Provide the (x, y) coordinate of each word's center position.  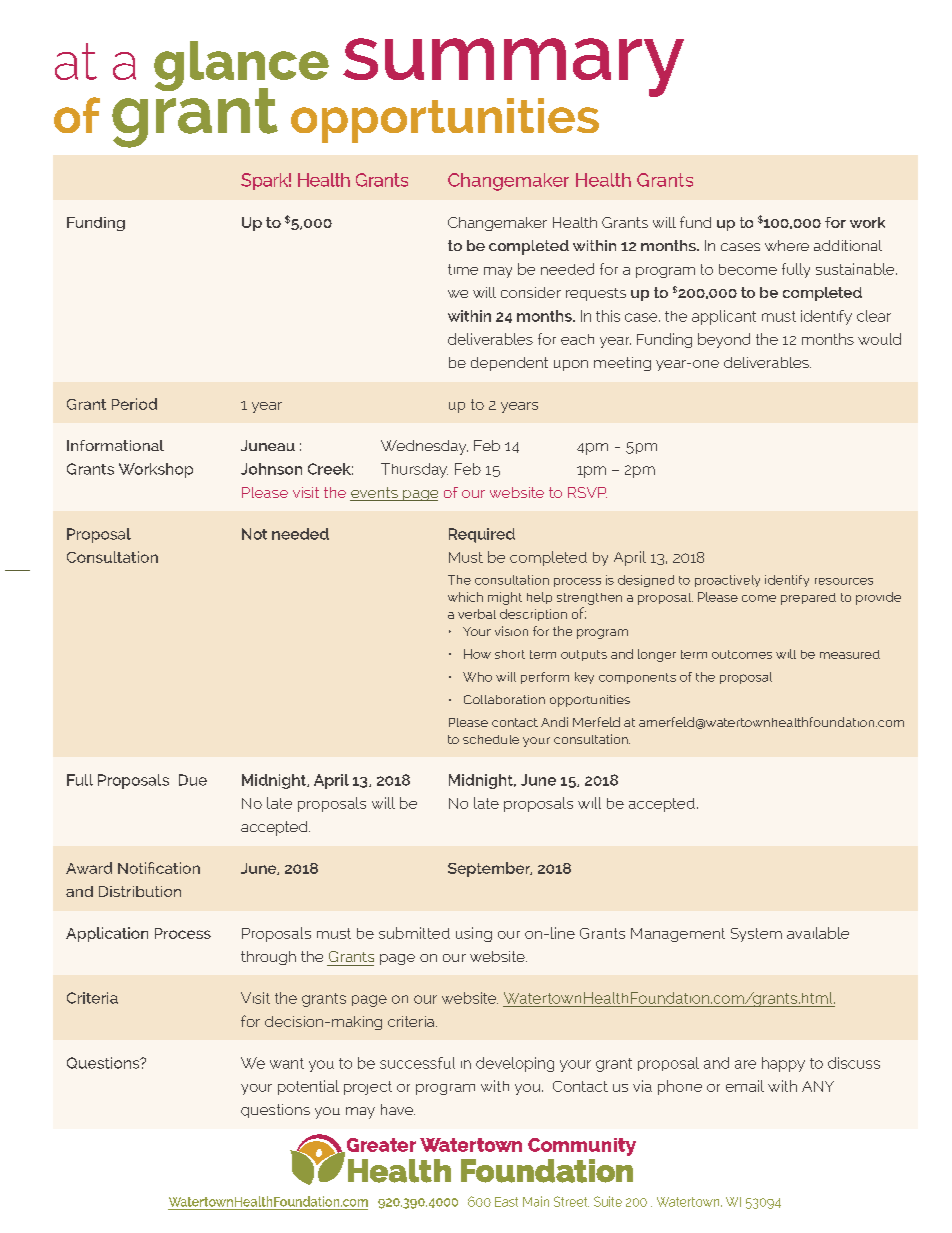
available (818, 933)
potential (308, 1087)
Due (193, 780)
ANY (818, 1086)
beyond (724, 340)
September (490, 869)
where (787, 245)
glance (241, 67)
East (506, 1202)
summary (513, 68)
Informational (115, 445)
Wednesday (424, 447)
